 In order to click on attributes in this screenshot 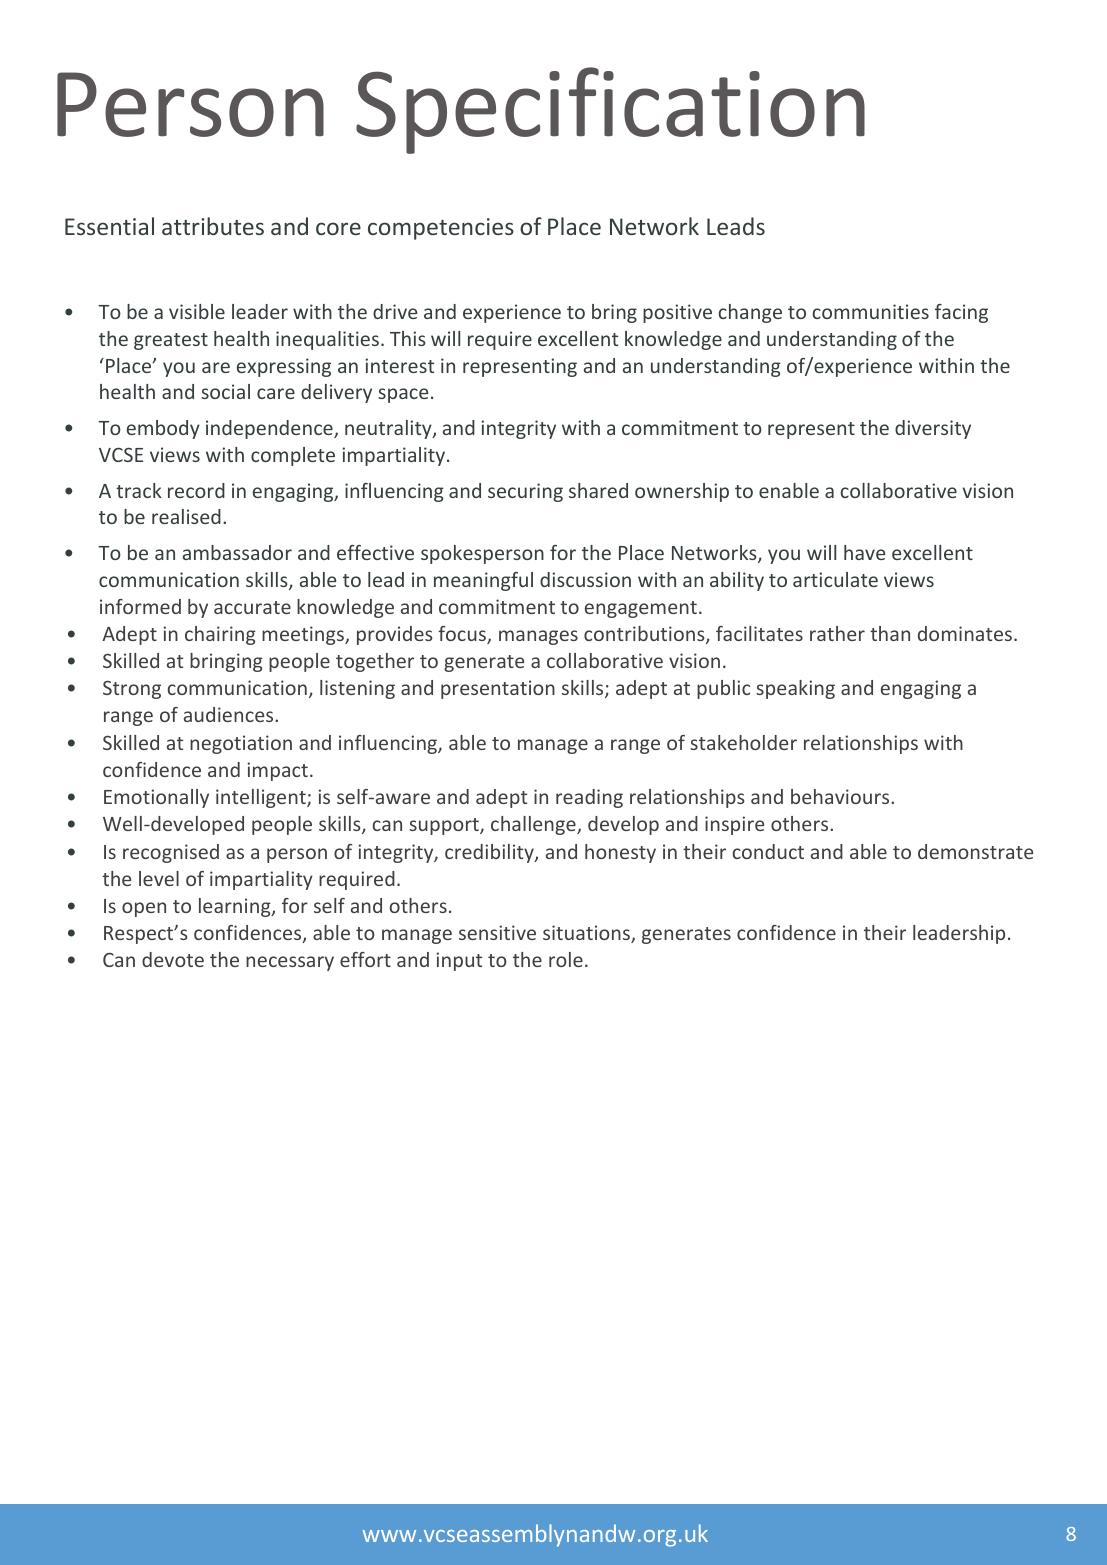, I will do `click(213, 226)`.
